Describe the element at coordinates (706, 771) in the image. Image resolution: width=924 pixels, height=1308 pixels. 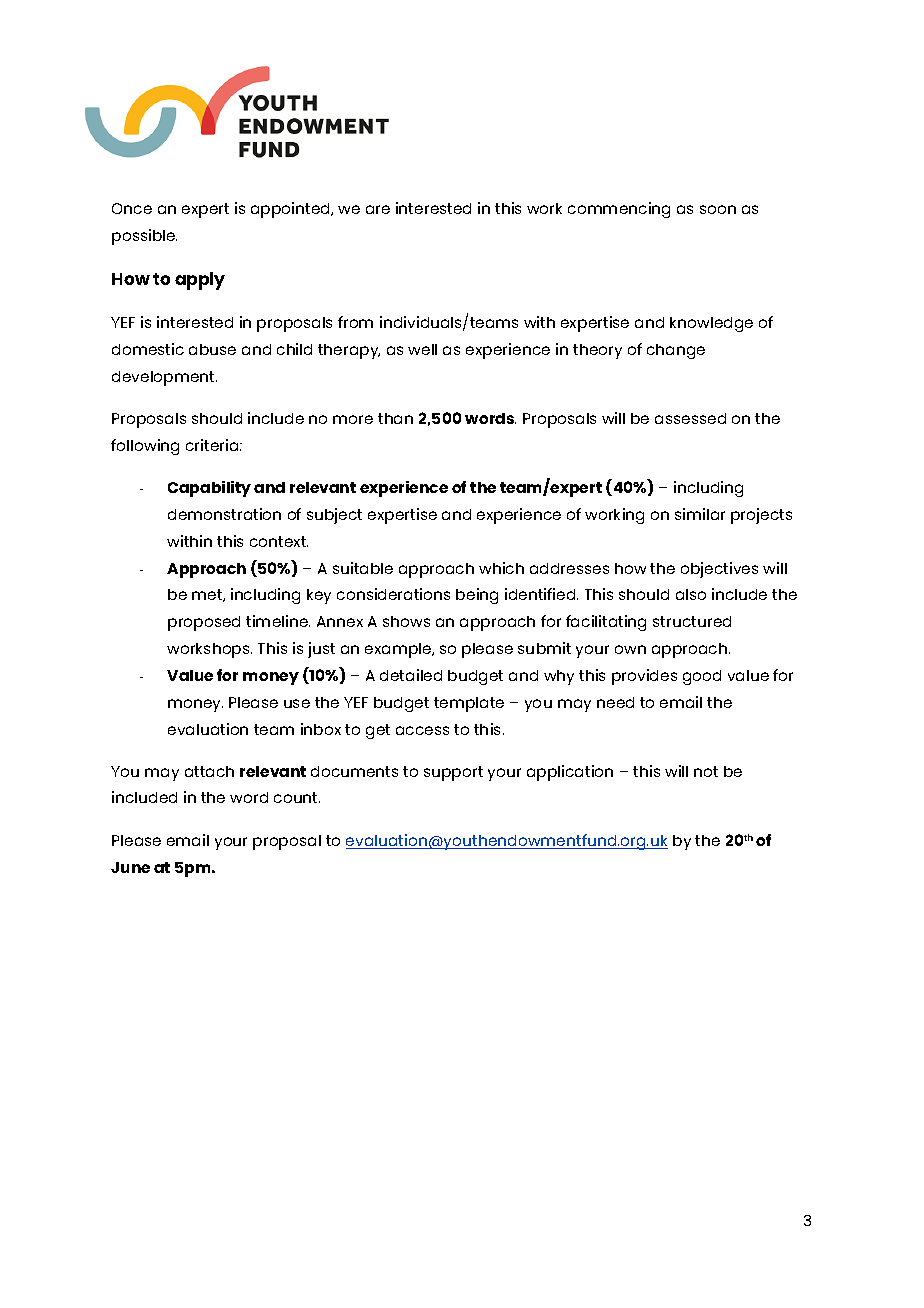
I see `not` at that location.
